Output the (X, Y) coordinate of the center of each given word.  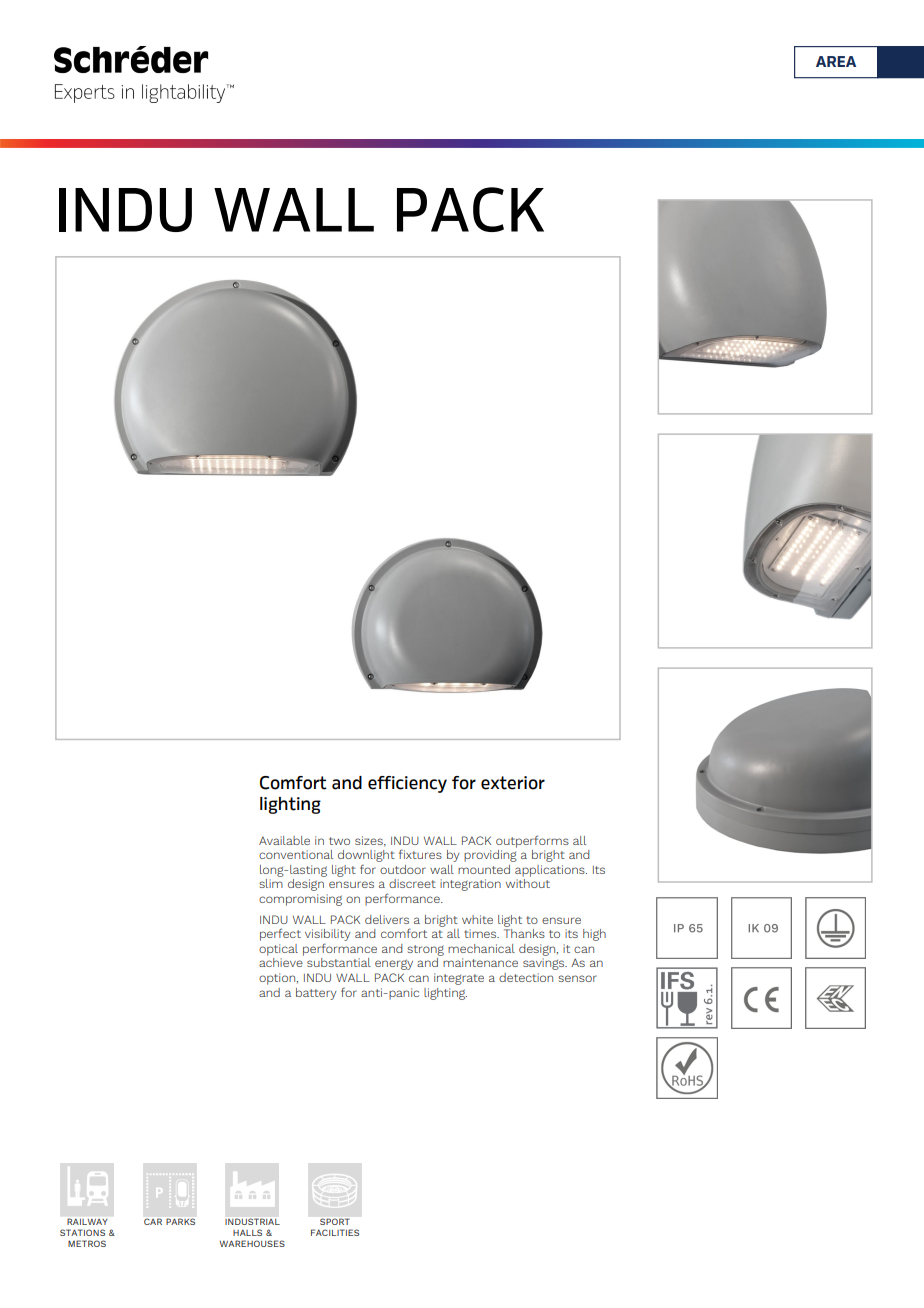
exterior (513, 783)
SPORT (334, 1222)
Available (284, 840)
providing (490, 856)
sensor (577, 978)
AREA (836, 61)
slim (271, 883)
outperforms (532, 841)
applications (551, 871)
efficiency (407, 784)
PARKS (180, 1221)
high (594, 935)
